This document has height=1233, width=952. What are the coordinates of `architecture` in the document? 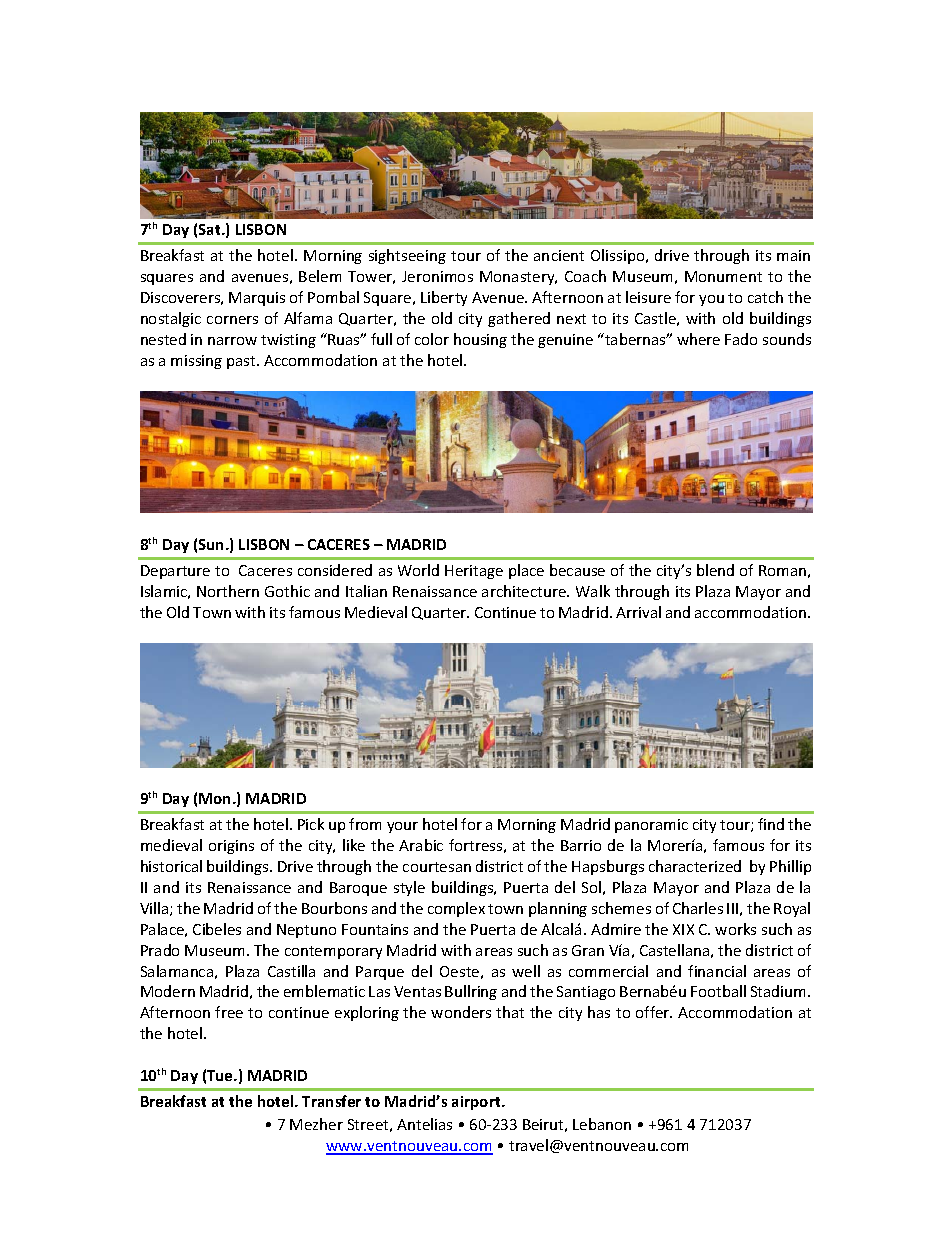 It's located at (525, 591).
